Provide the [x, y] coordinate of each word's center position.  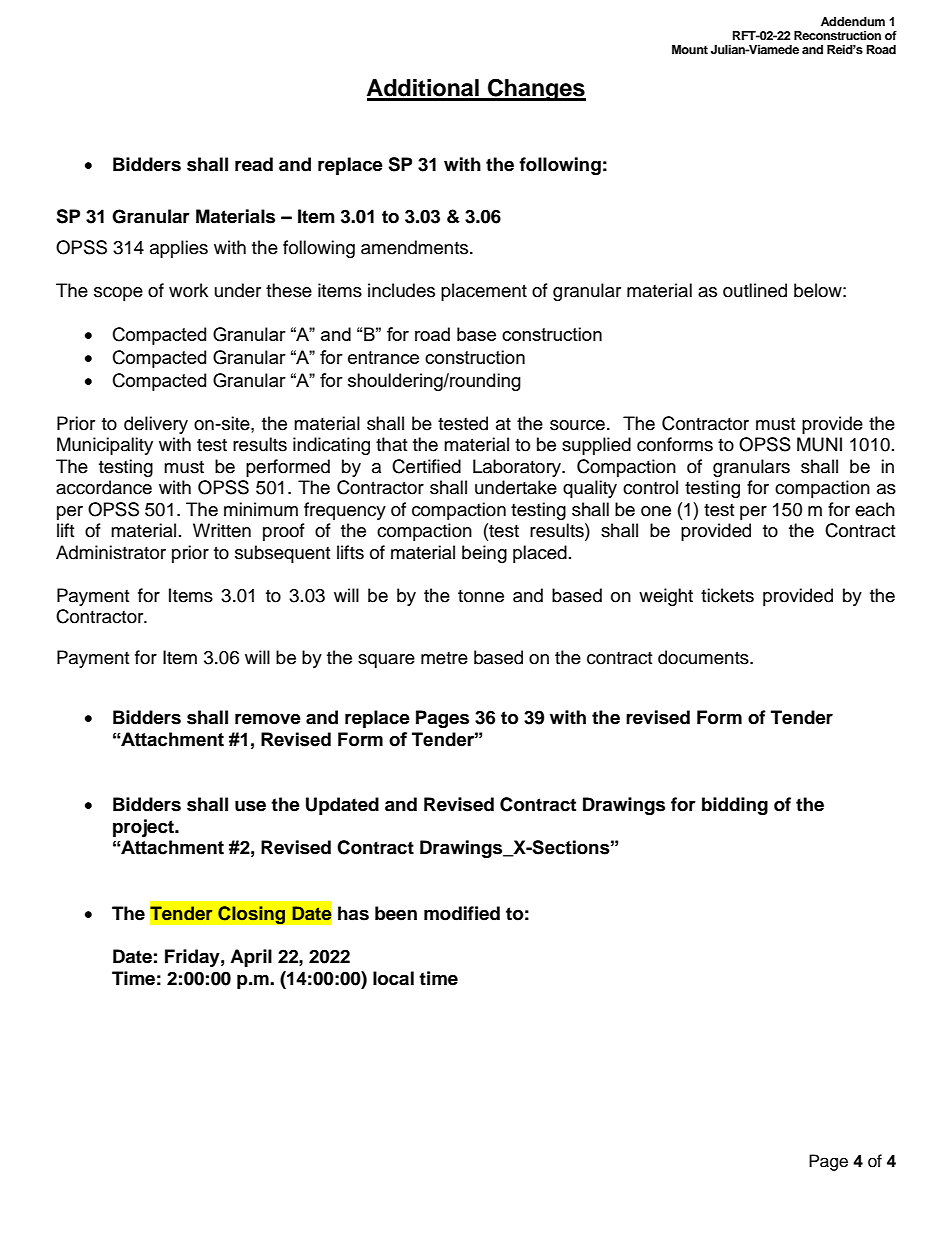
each [875, 509]
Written [222, 530]
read [254, 164]
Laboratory [518, 468]
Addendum [853, 21]
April [251, 958]
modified [462, 913]
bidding [735, 806]
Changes [536, 89]
